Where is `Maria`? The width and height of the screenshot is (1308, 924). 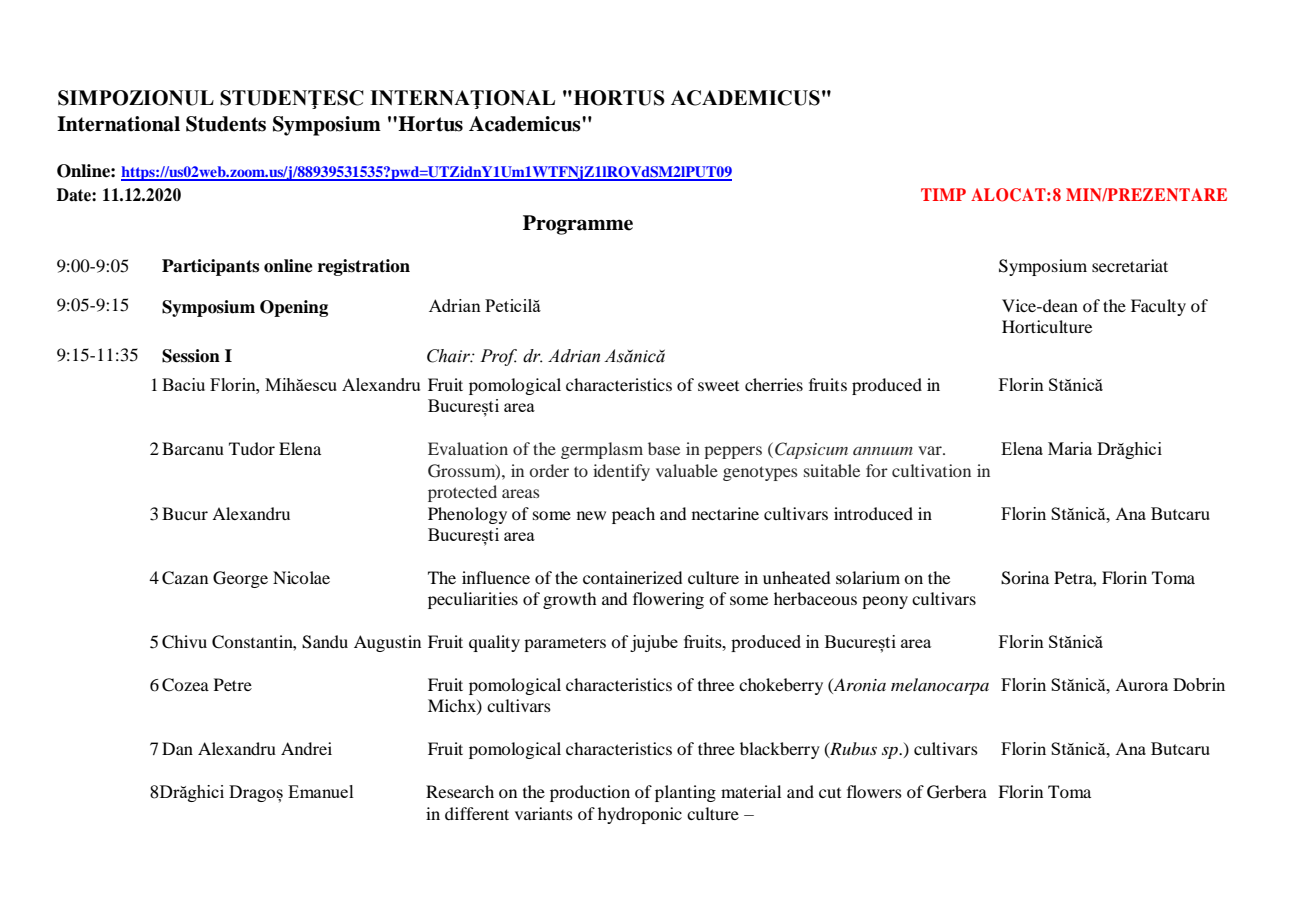 Maria is located at coordinates (1070, 448).
